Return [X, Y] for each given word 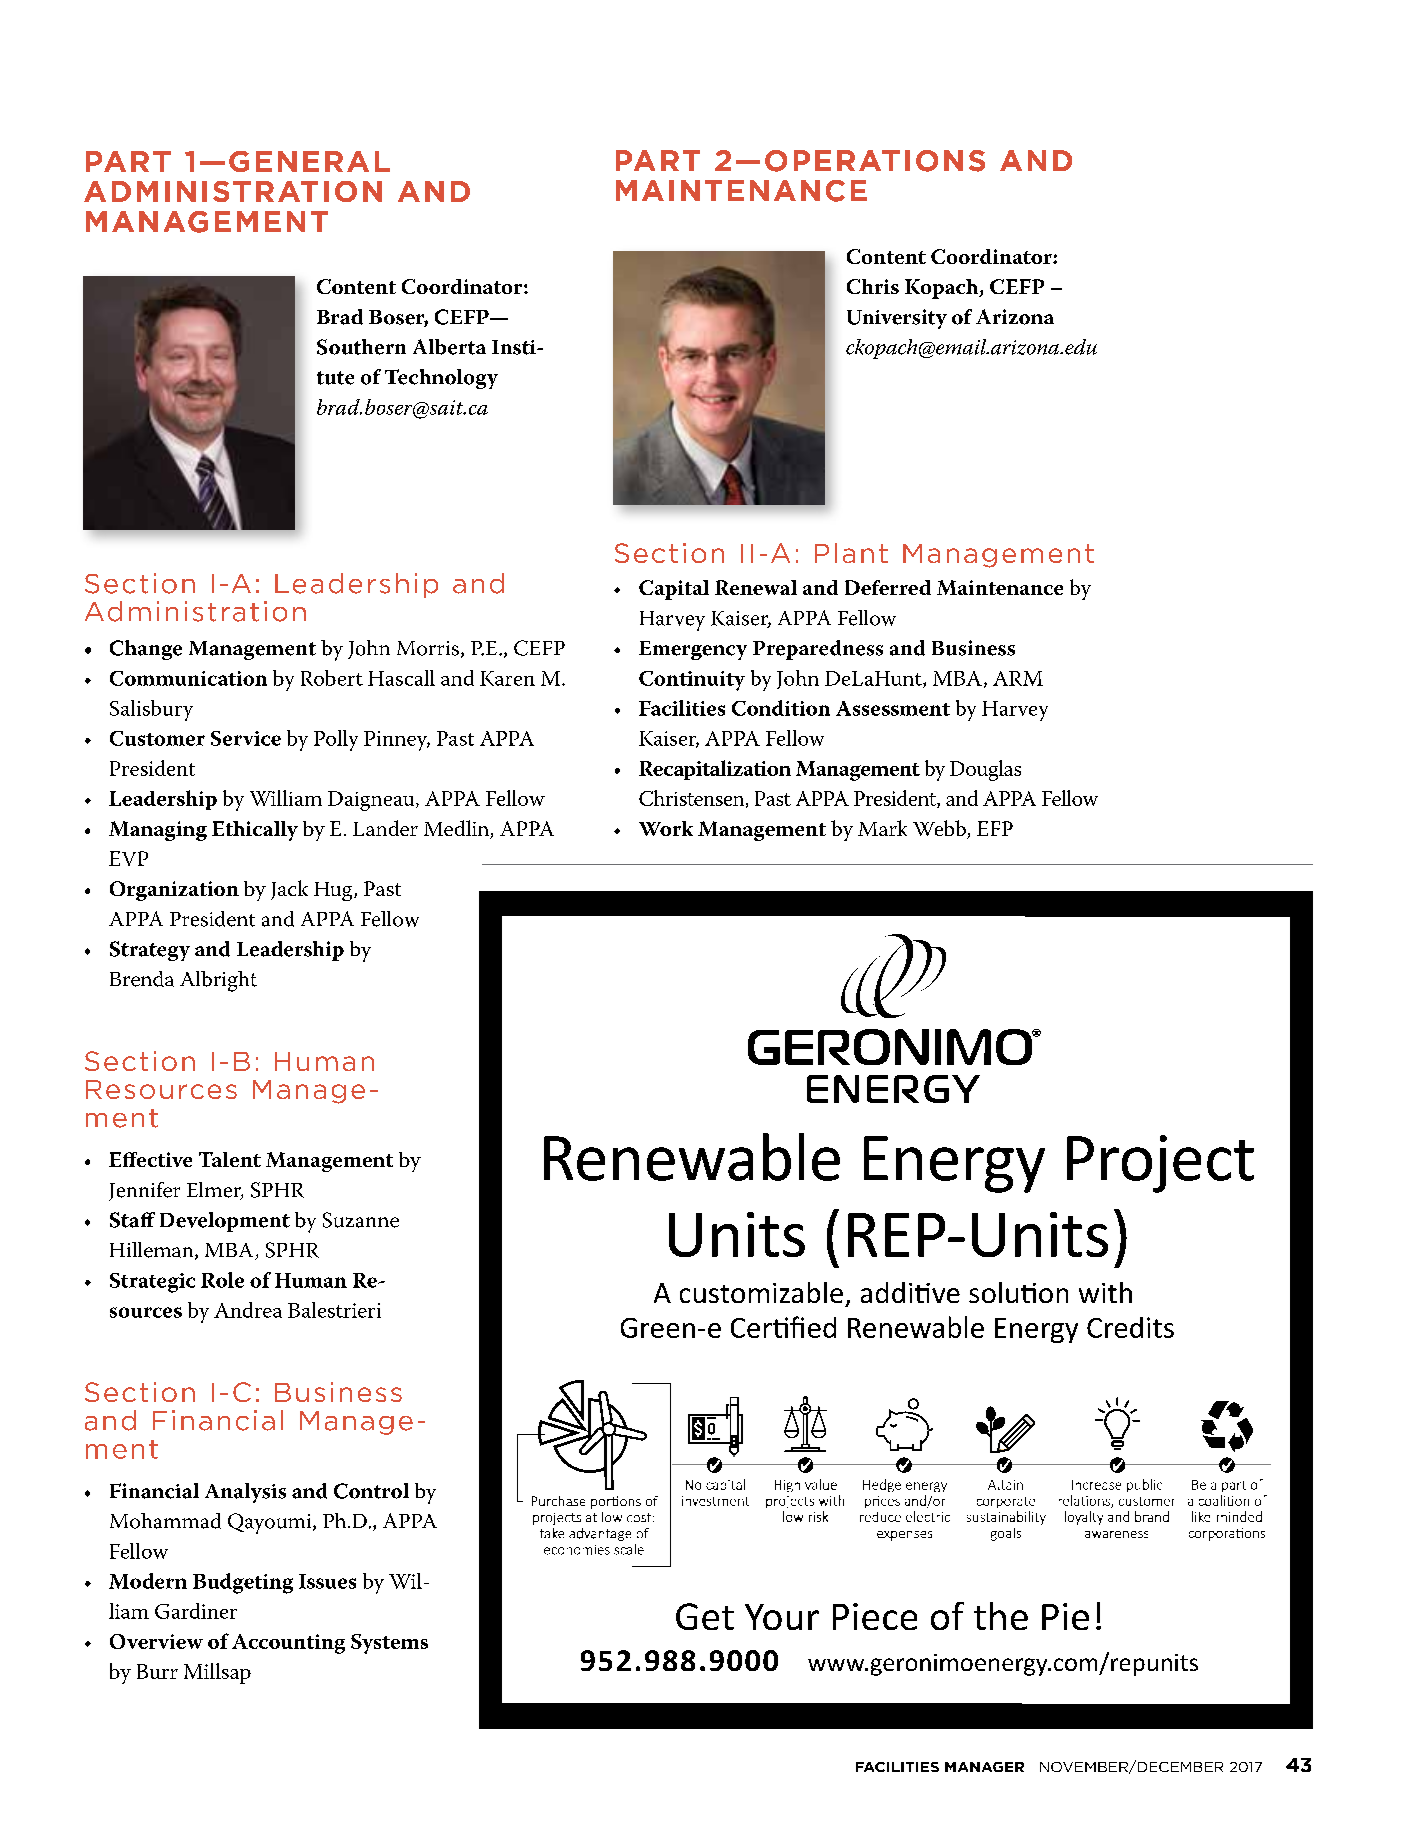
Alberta [449, 347]
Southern [361, 347]
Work [666, 828]
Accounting [288, 1644]
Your [782, 1617]
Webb [940, 829]
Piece [875, 1616]
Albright [218, 981]
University [897, 319]
